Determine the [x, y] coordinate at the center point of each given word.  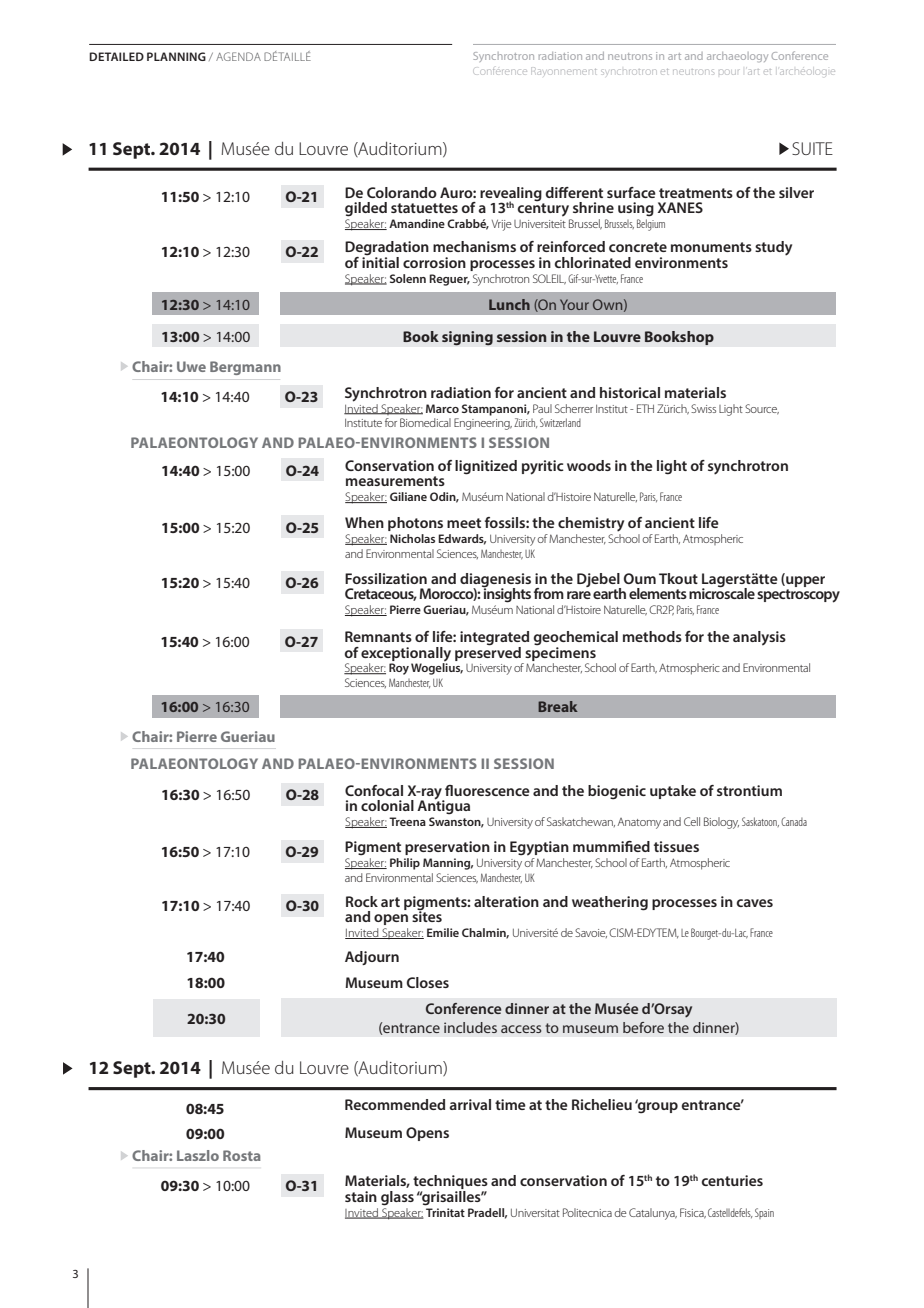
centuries [732, 1180]
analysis [759, 638]
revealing [512, 195]
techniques [450, 1183]
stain [361, 1196]
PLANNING [176, 56]
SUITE [812, 148]
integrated [494, 639]
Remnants [378, 636]
